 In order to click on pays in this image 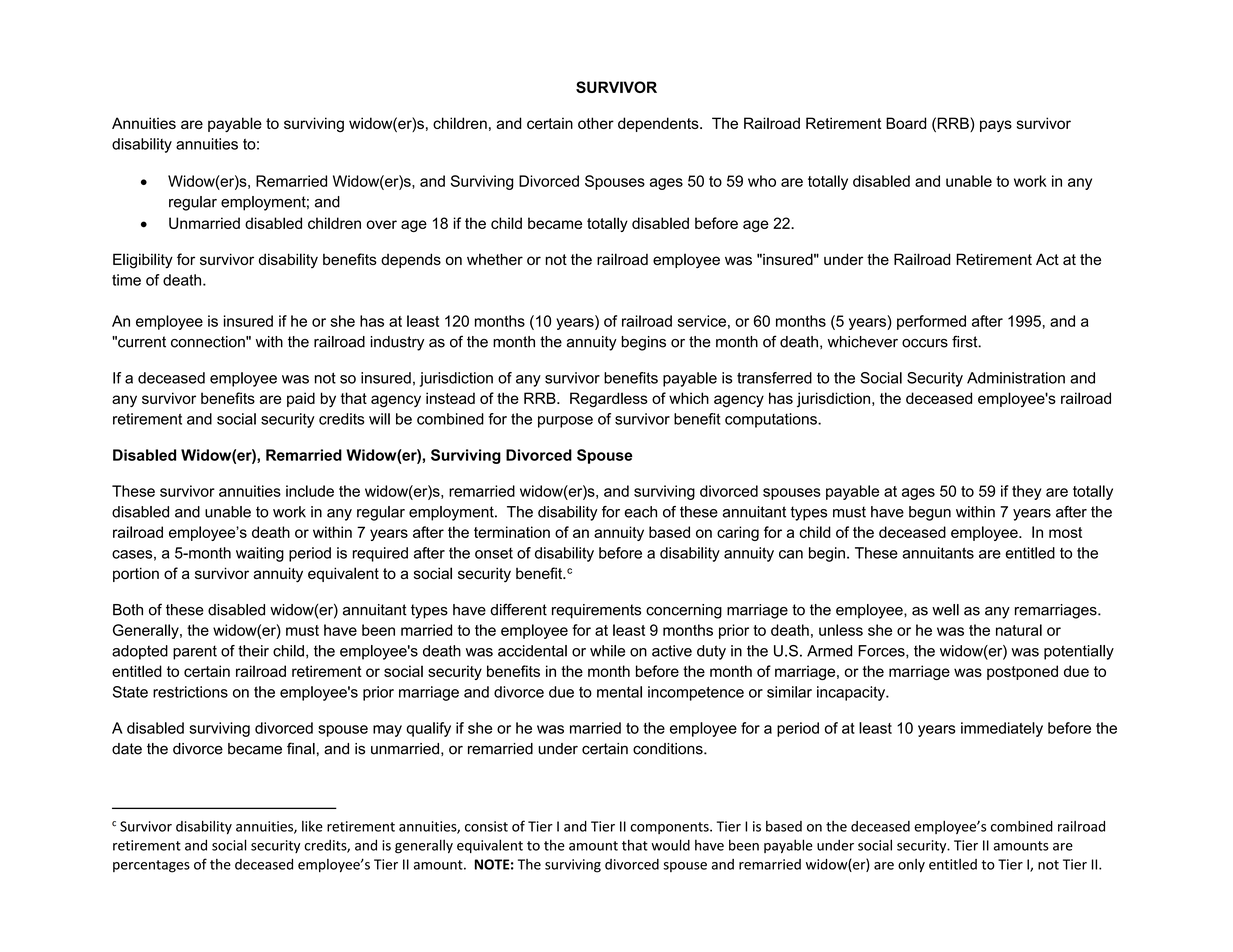, I will do `click(996, 126)`.
